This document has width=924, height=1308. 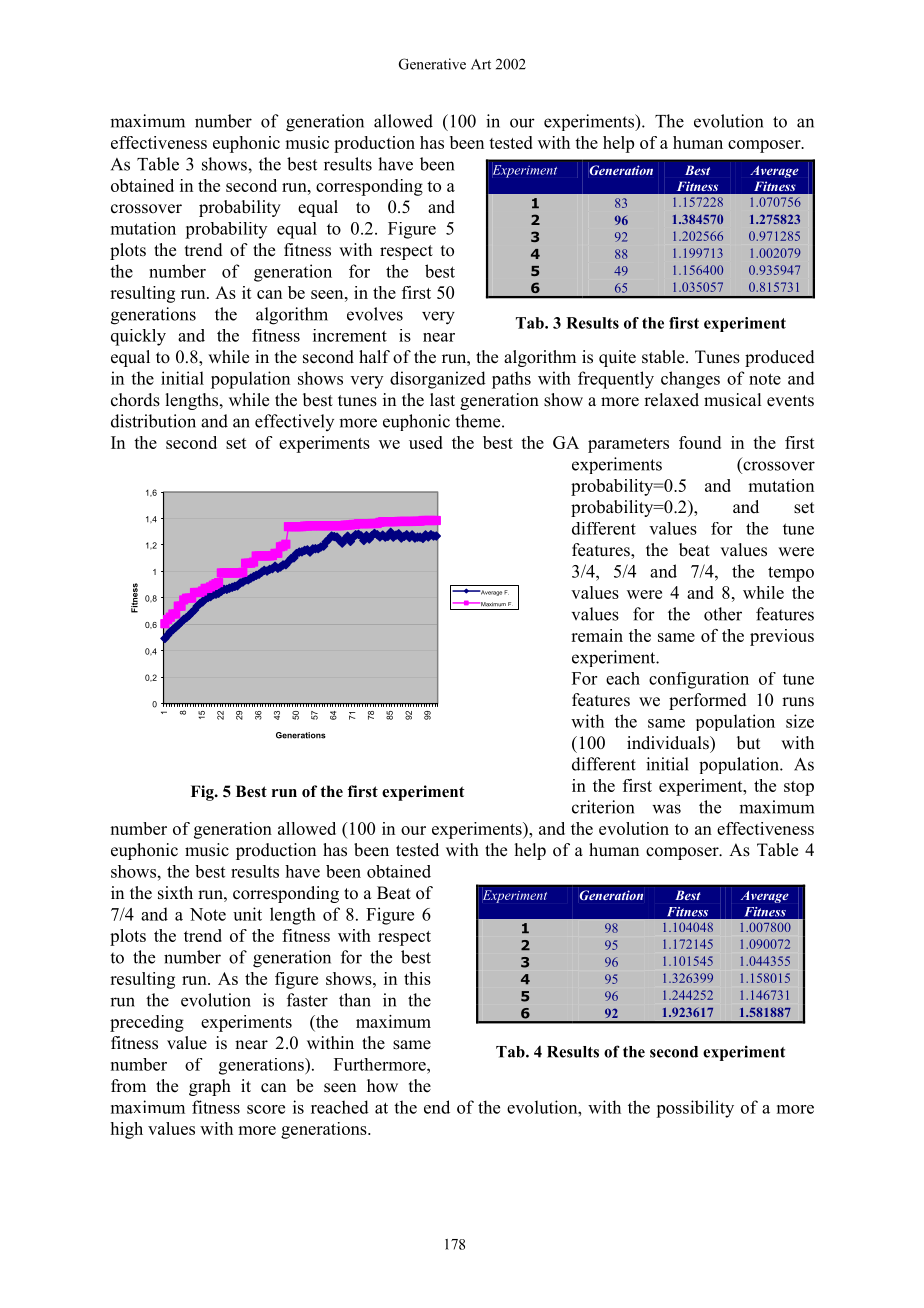 What do you see at coordinates (780, 358) in the document?
I see `produced` at bounding box center [780, 358].
